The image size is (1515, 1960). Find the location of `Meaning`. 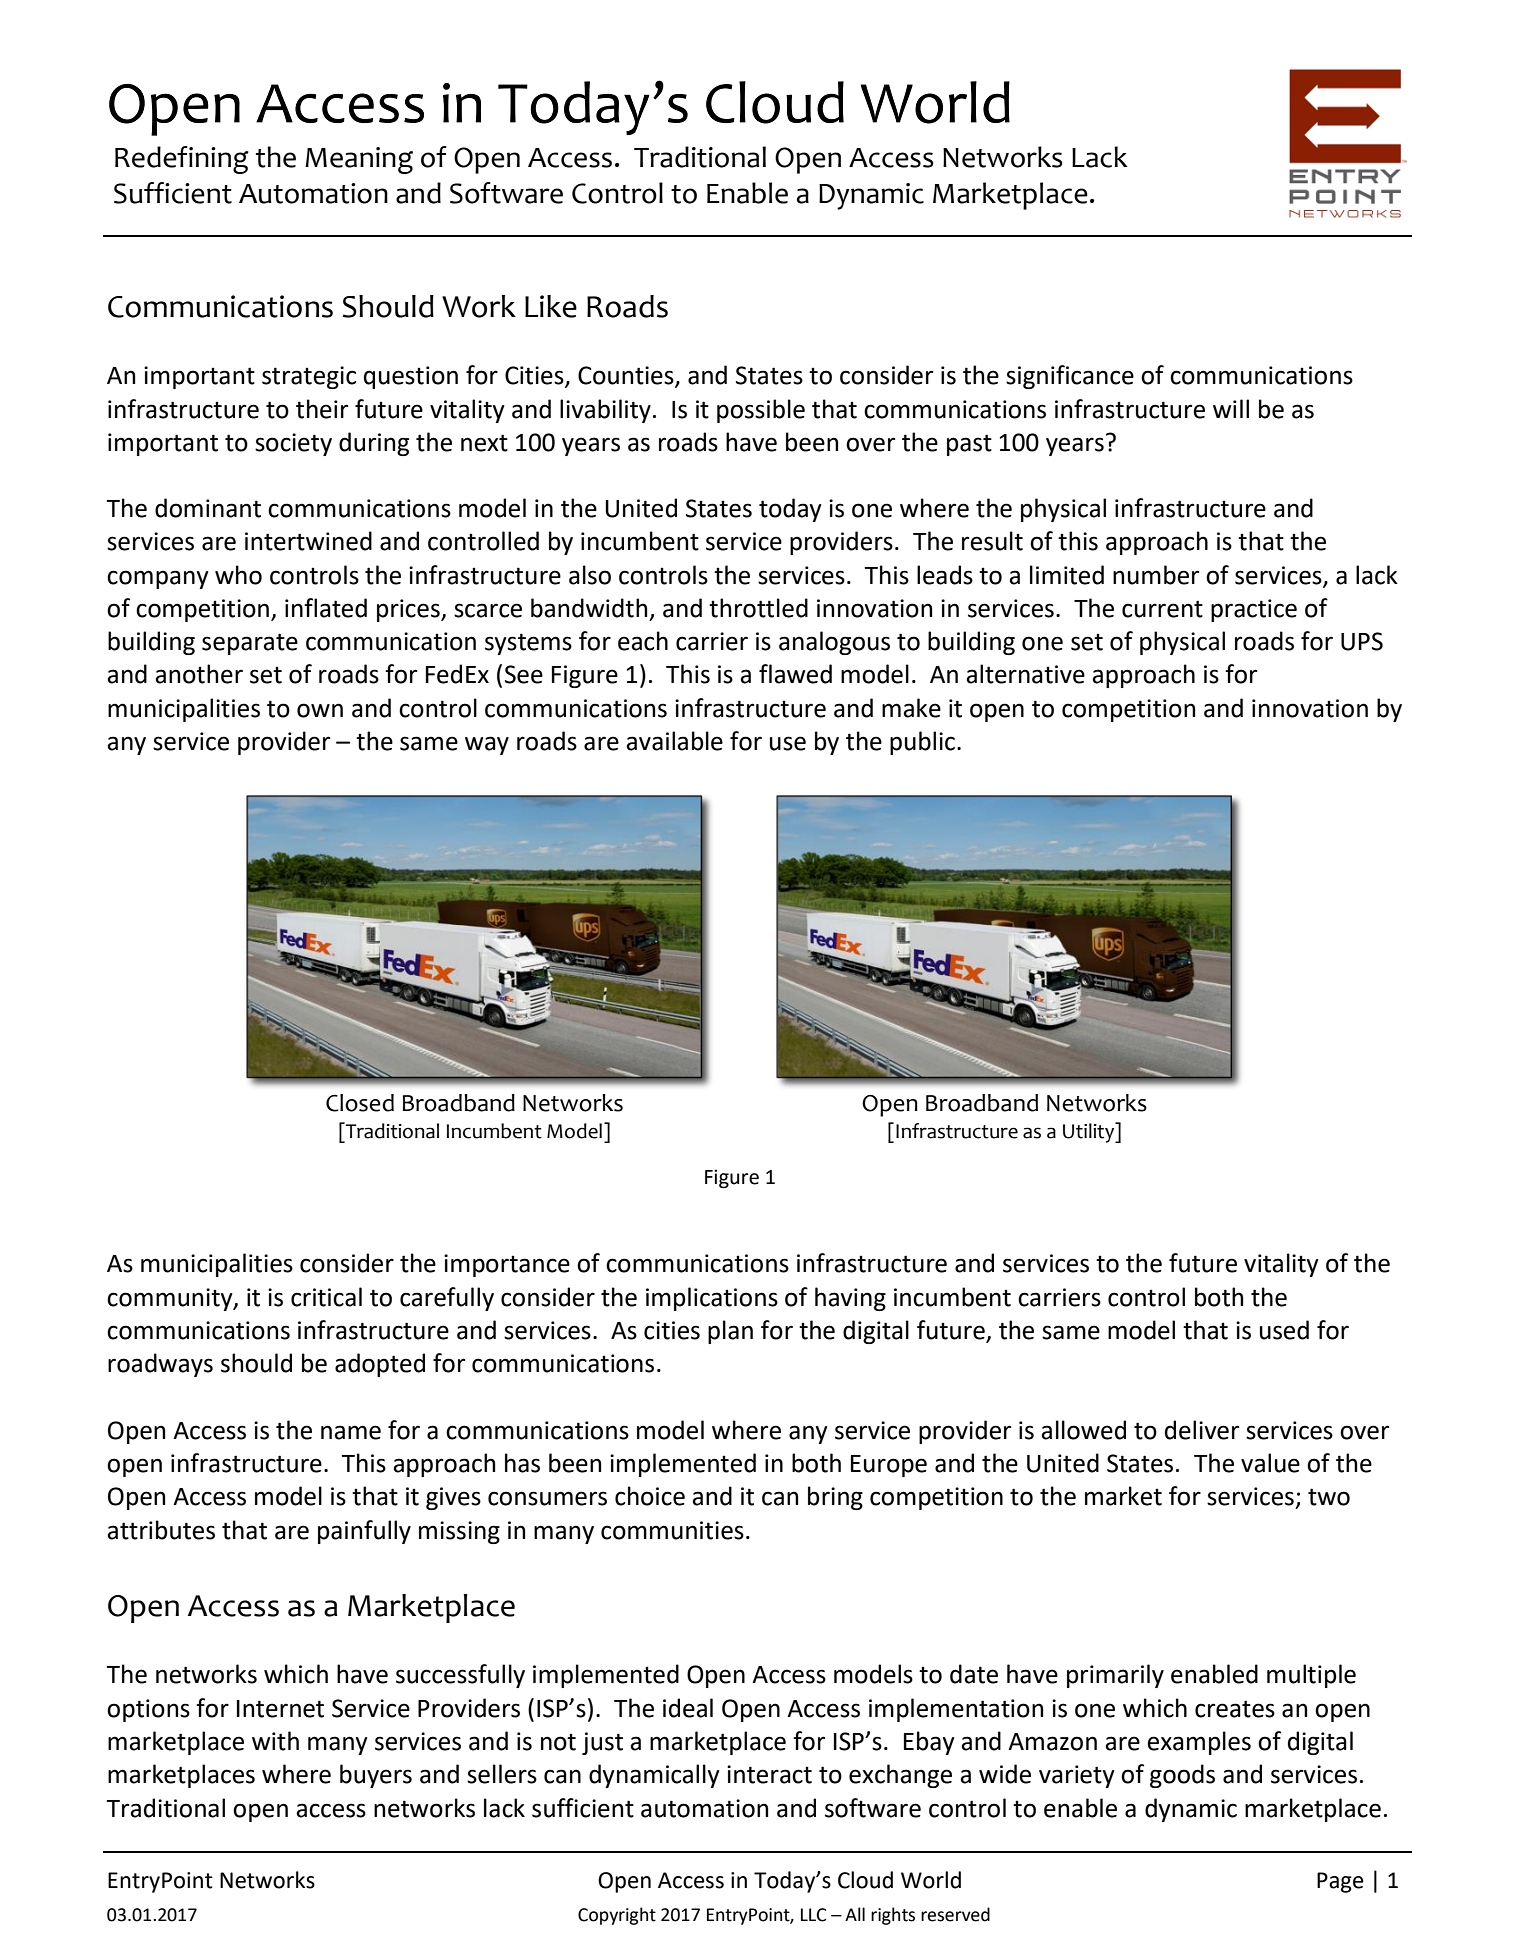

Meaning is located at coordinates (359, 160).
